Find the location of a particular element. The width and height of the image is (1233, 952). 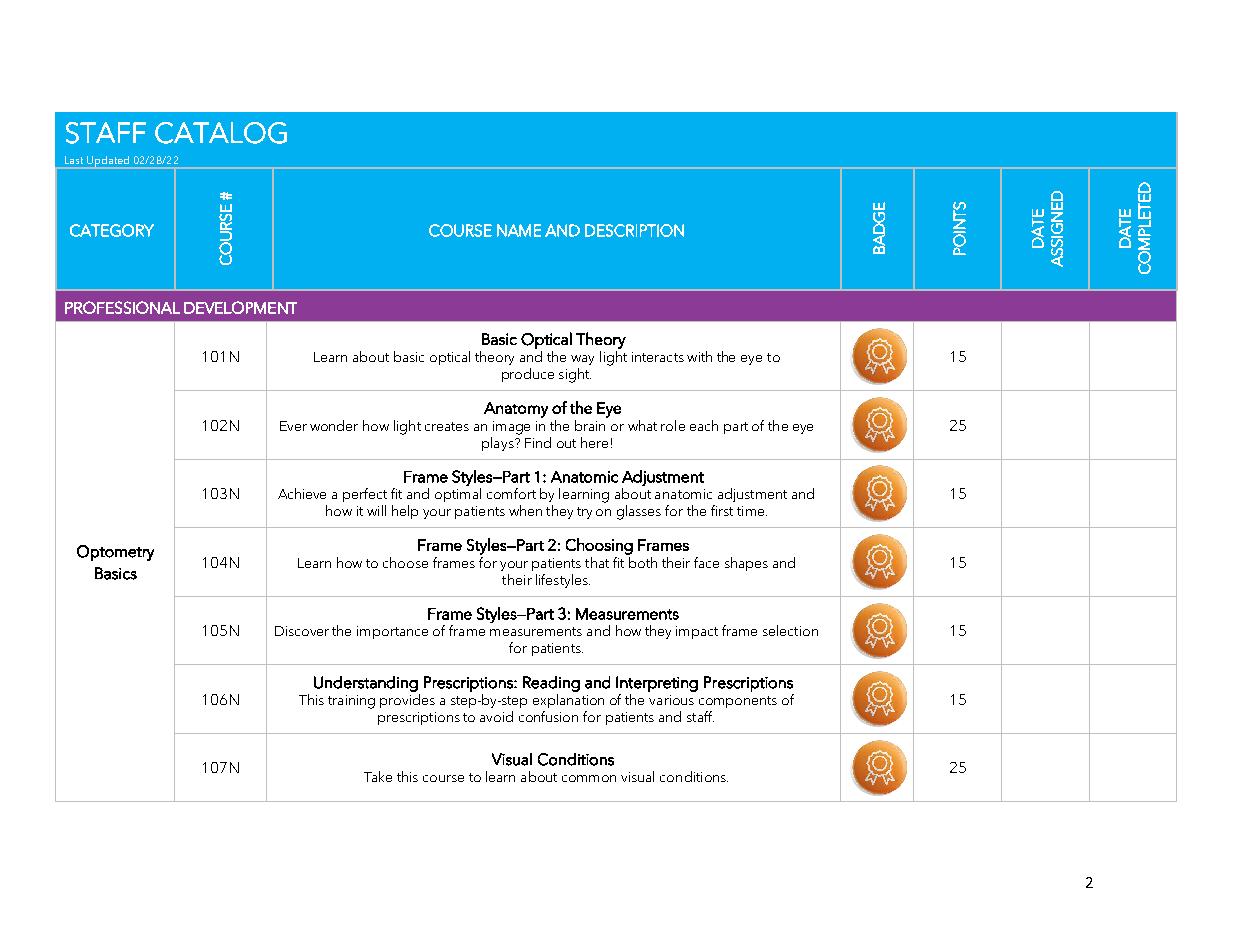

each is located at coordinates (704, 425).
